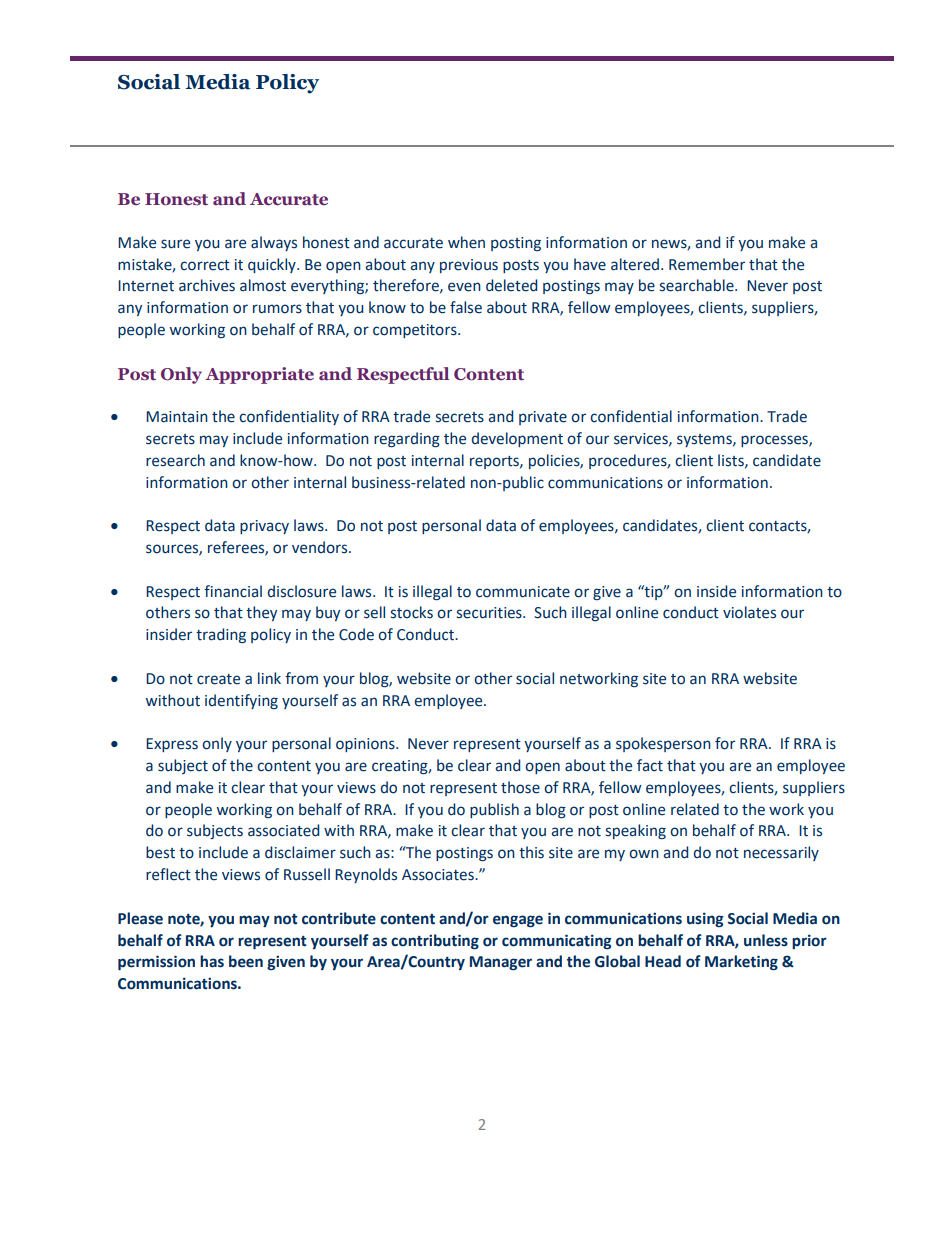 The width and height of the page is (952, 1233). What do you see at coordinates (212, 961) in the page?
I see `has` at bounding box center [212, 961].
